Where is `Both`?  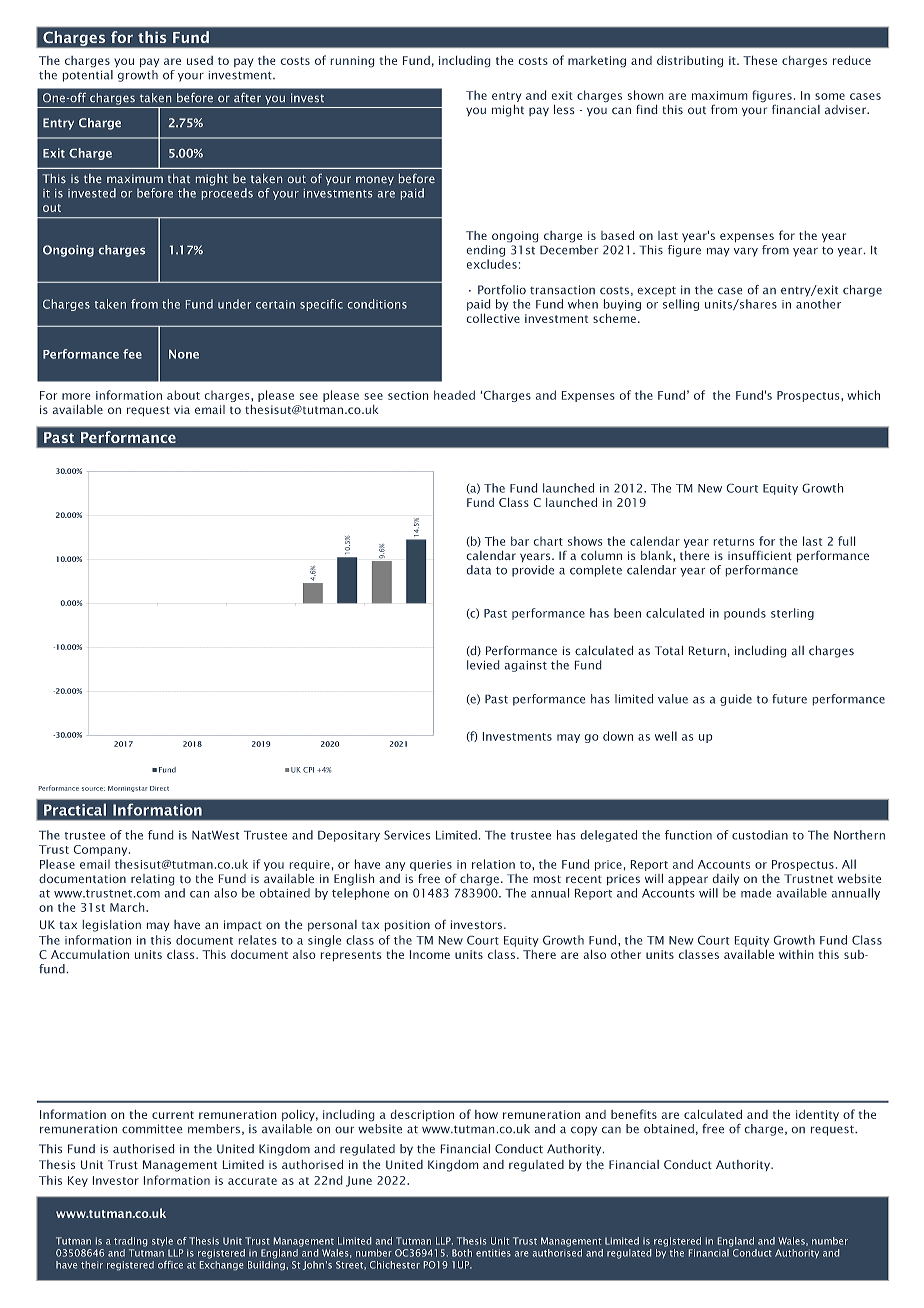
Both is located at coordinates (462, 1253).
